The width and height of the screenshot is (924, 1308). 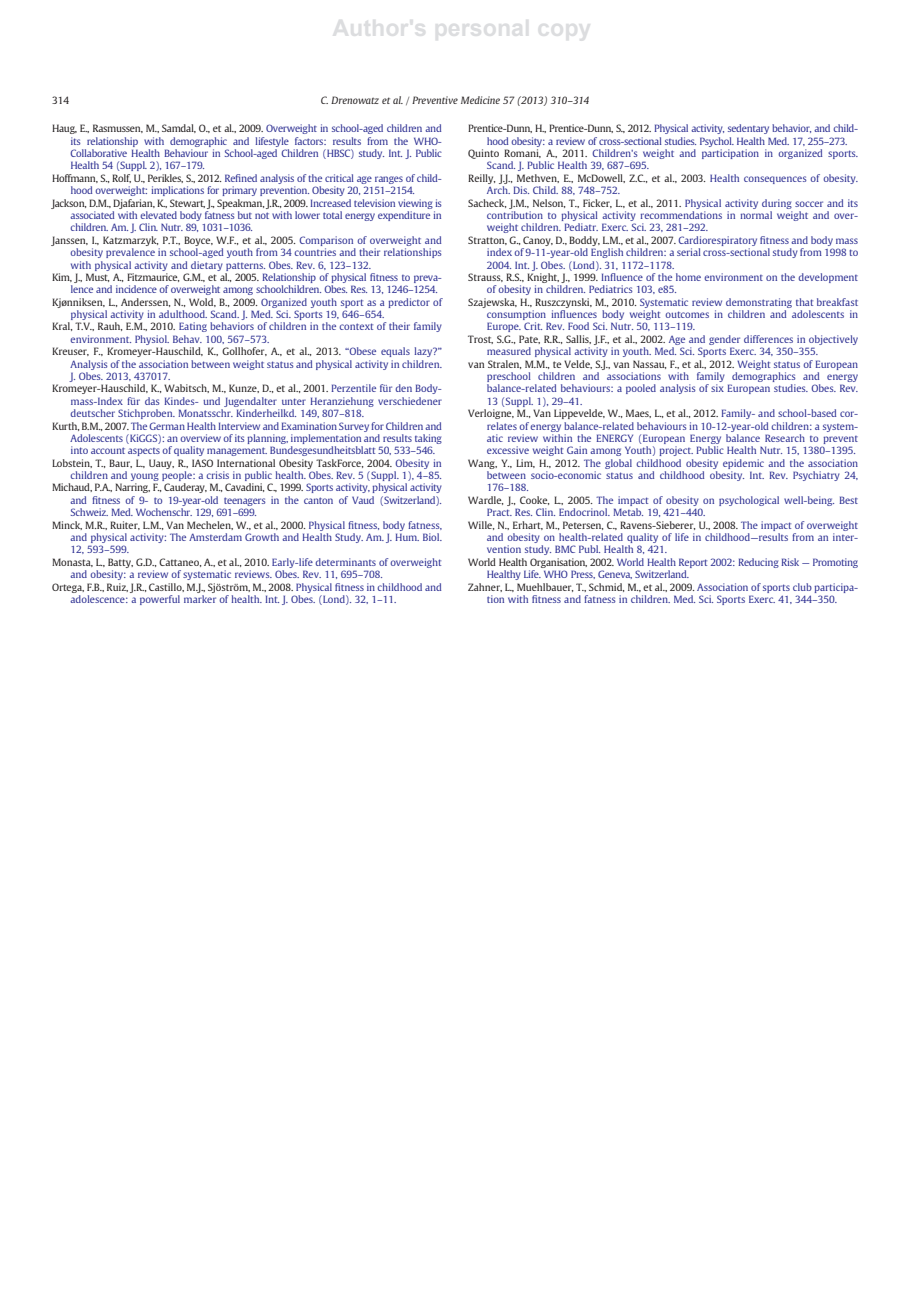 What do you see at coordinates (117, 587) in the screenshot?
I see `Ruiz` at bounding box center [117, 587].
